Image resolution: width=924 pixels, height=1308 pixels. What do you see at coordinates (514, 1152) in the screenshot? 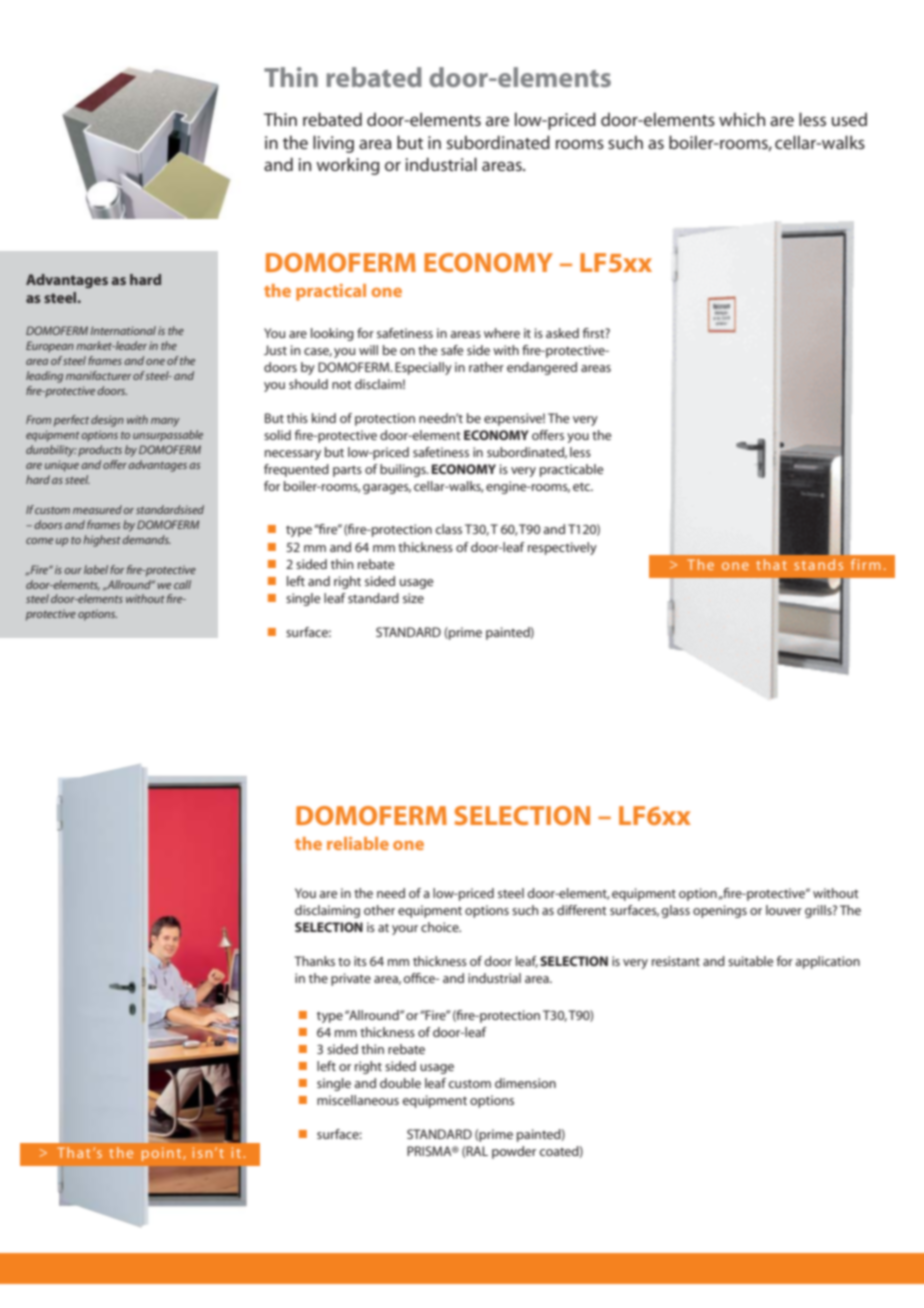
I see `powder` at bounding box center [514, 1152].
